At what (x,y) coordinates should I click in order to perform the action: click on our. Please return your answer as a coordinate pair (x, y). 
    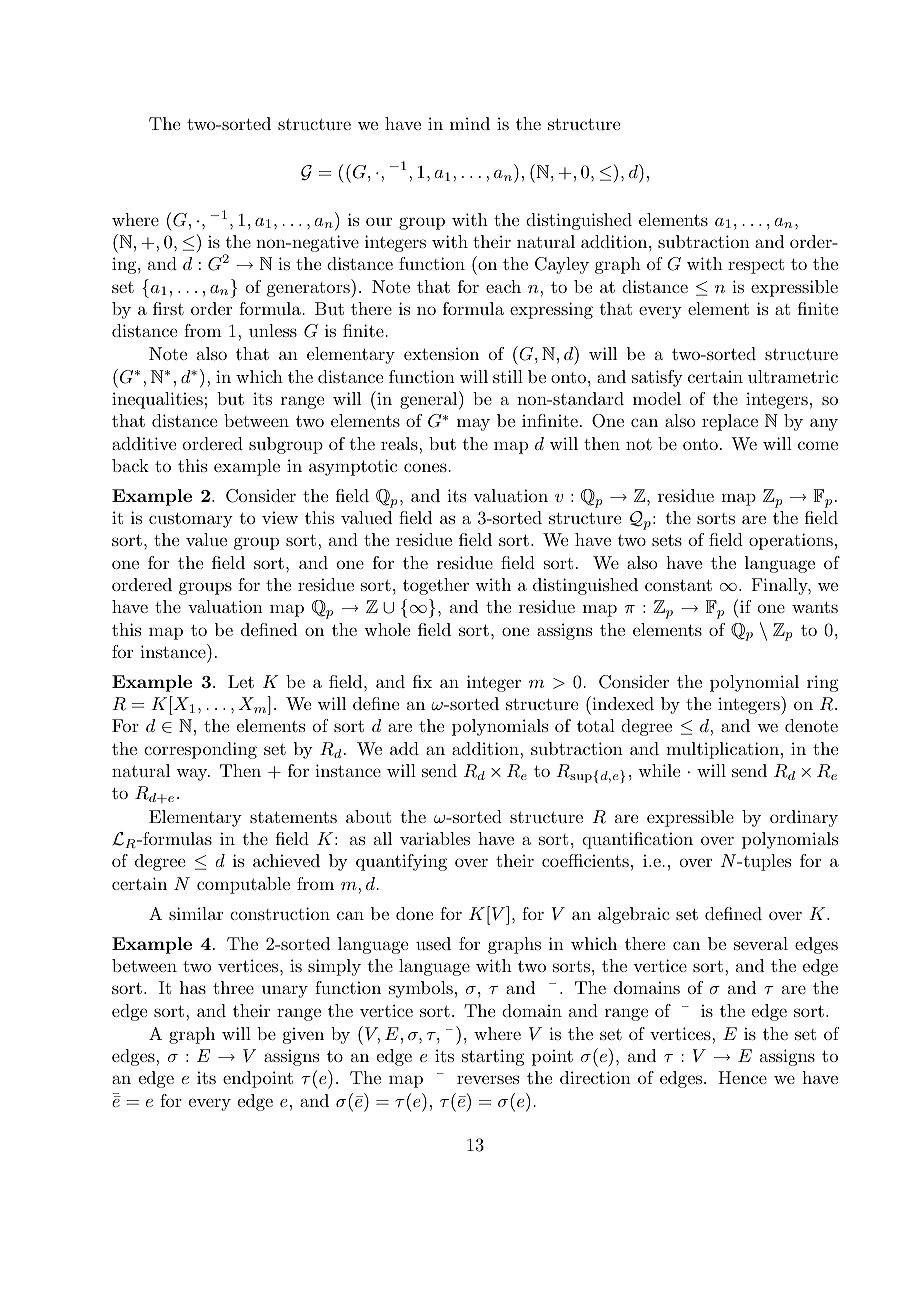
    Looking at the image, I should click on (379, 221).
